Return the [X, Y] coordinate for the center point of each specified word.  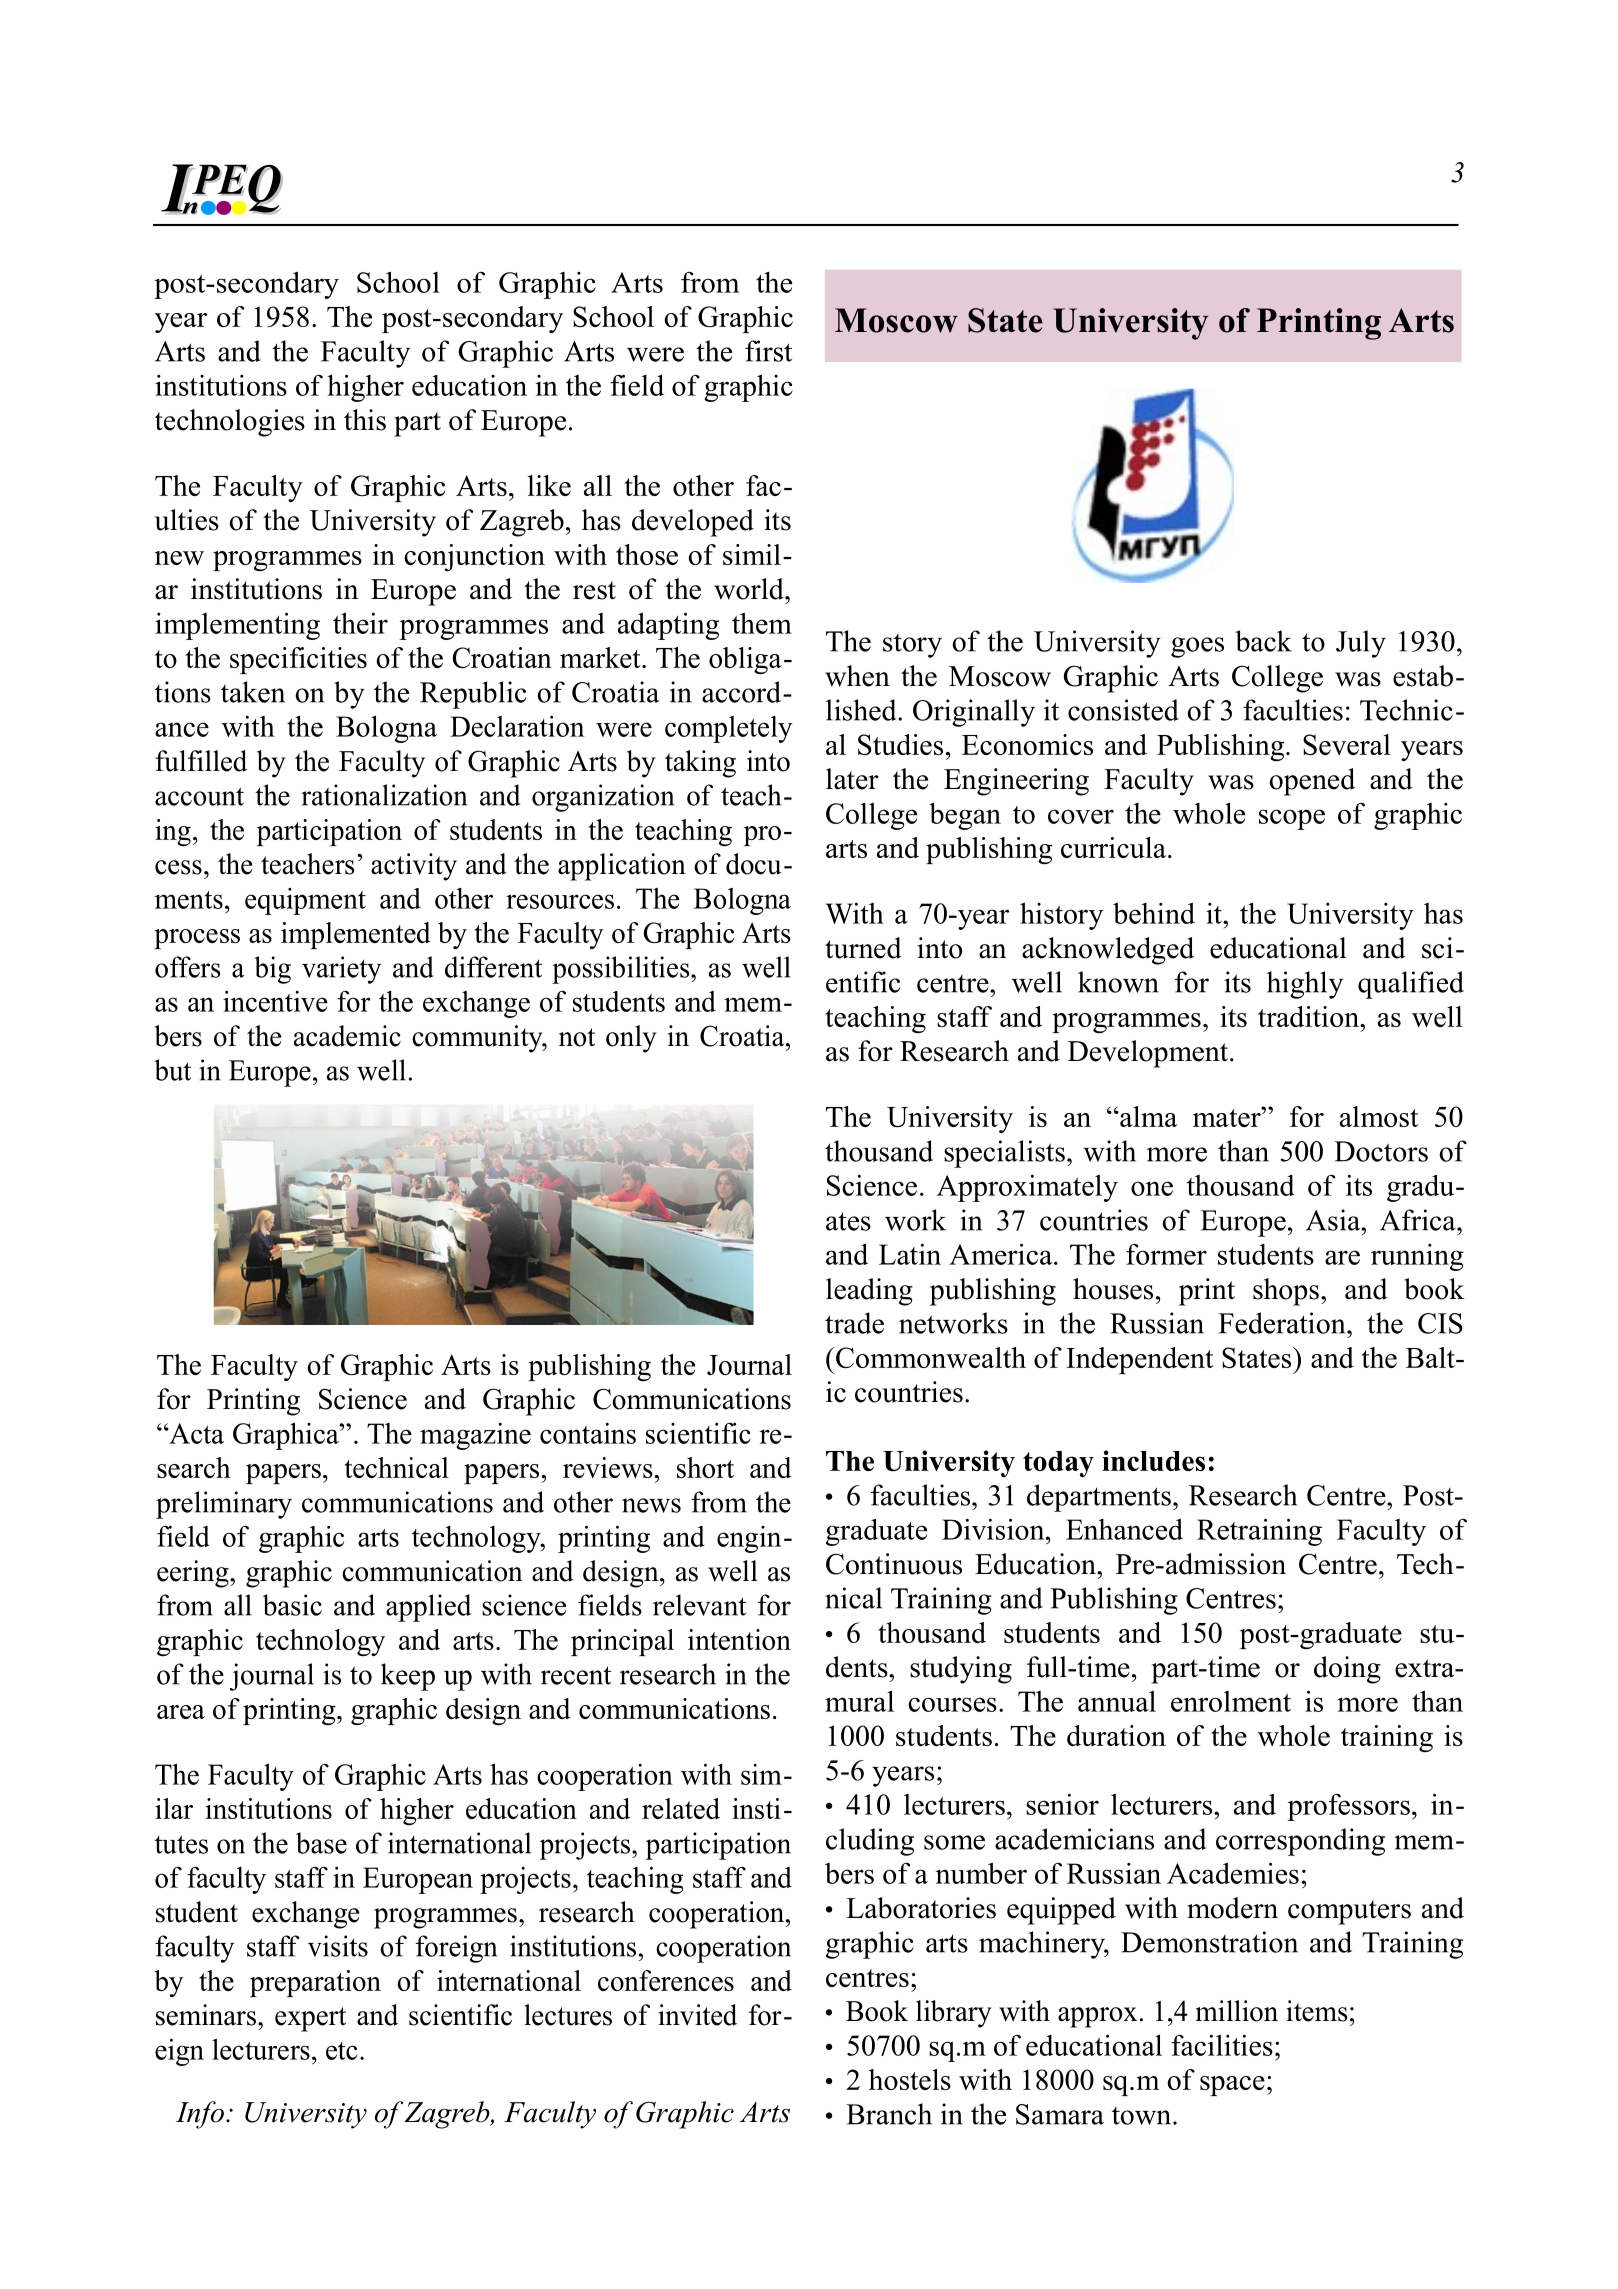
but [172, 1070]
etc [342, 2051]
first [768, 351]
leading [869, 1292]
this [365, 420]
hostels [910, 2079]
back [1263, 641]
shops [1286, 1292]
